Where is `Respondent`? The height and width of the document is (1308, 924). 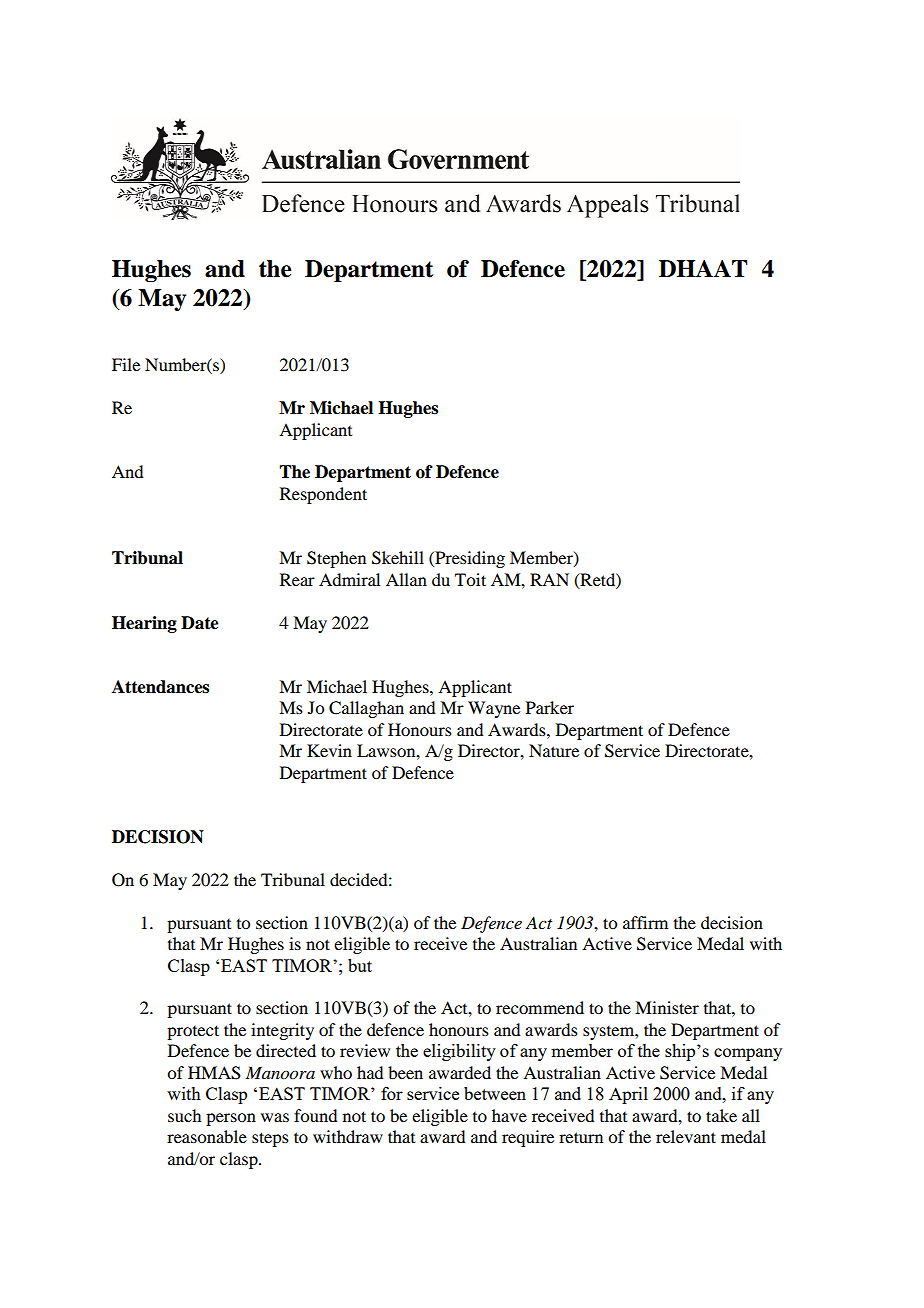 Respondent is located at coordinates (323, 495).
